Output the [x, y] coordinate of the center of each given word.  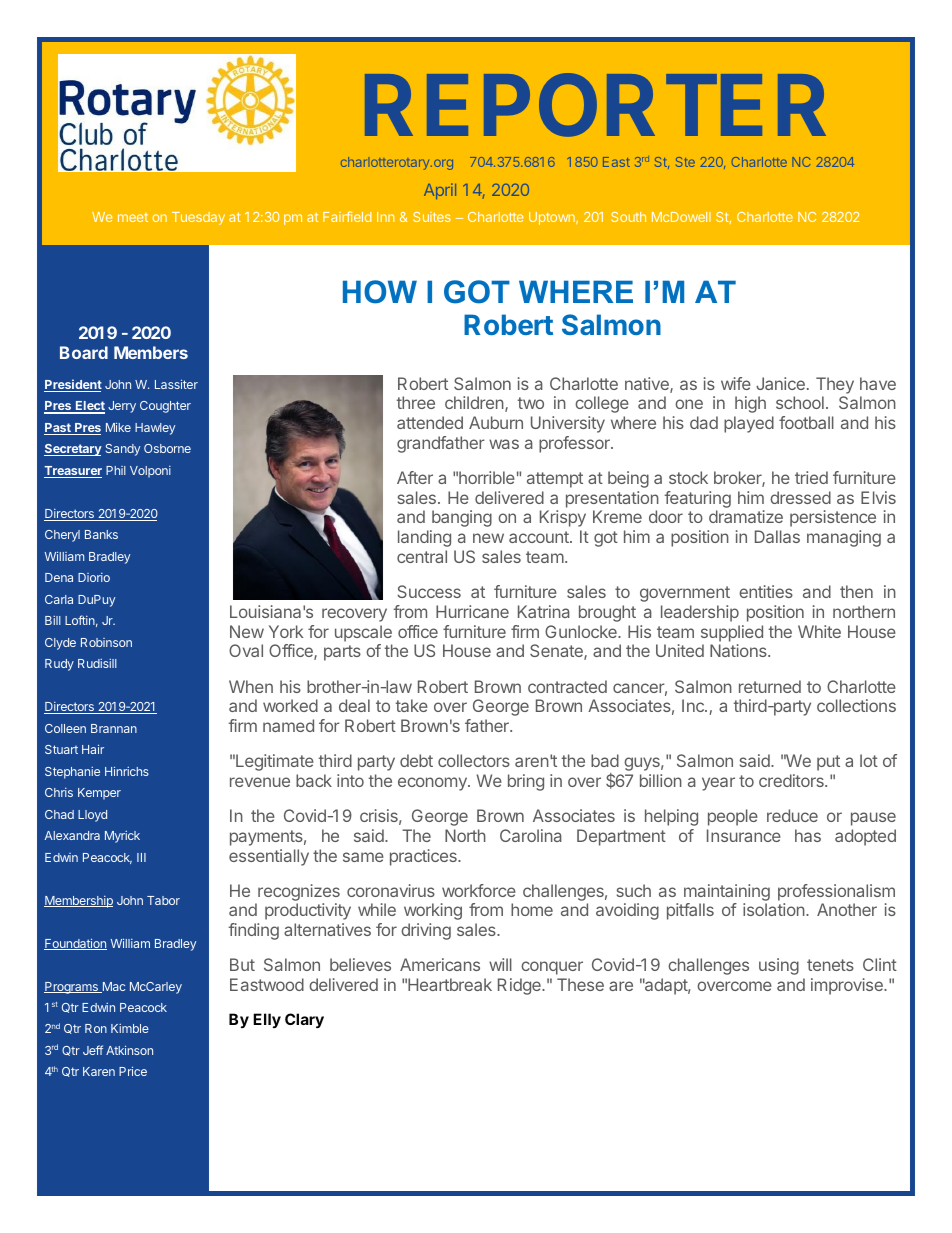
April [440, 191]
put [828, 763]
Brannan [114, 728]
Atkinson [129, 1050]
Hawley [155, 429]
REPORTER [595, 105]
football [806, 422]
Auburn [496, 422]
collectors [474, 760]
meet [133, 217]
